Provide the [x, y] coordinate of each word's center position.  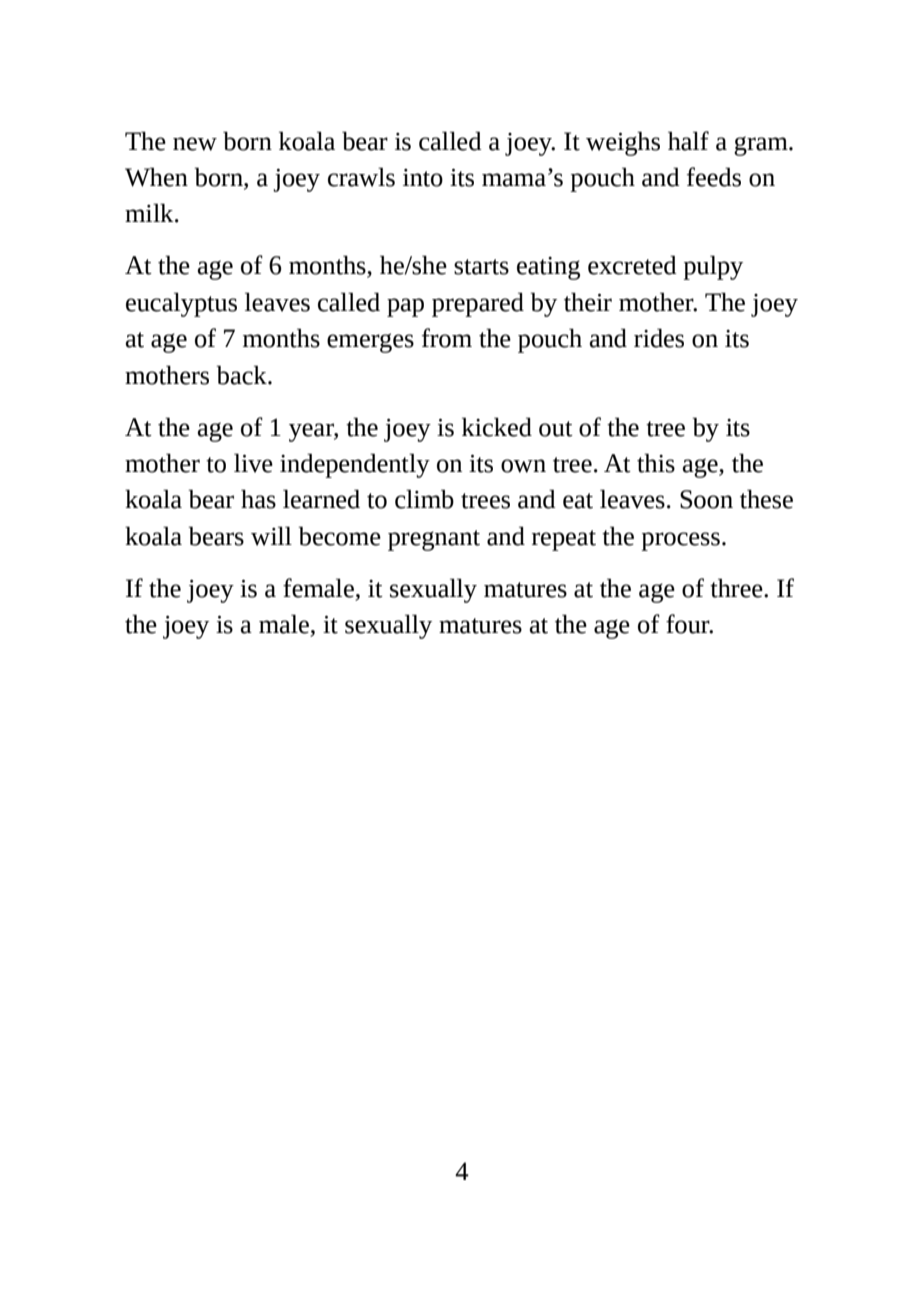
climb [424, 499]
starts [481, 267]
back [243, 375]
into [423, 178]
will [271, 536]
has [258, 499]
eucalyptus [181, 304]
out [556, 429]
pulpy [713, 267]
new [195, 144]
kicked [497, 427]
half [688, 141]
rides [659, 338]
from [447, 338]
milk [150, 212]
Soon [706, 499]
